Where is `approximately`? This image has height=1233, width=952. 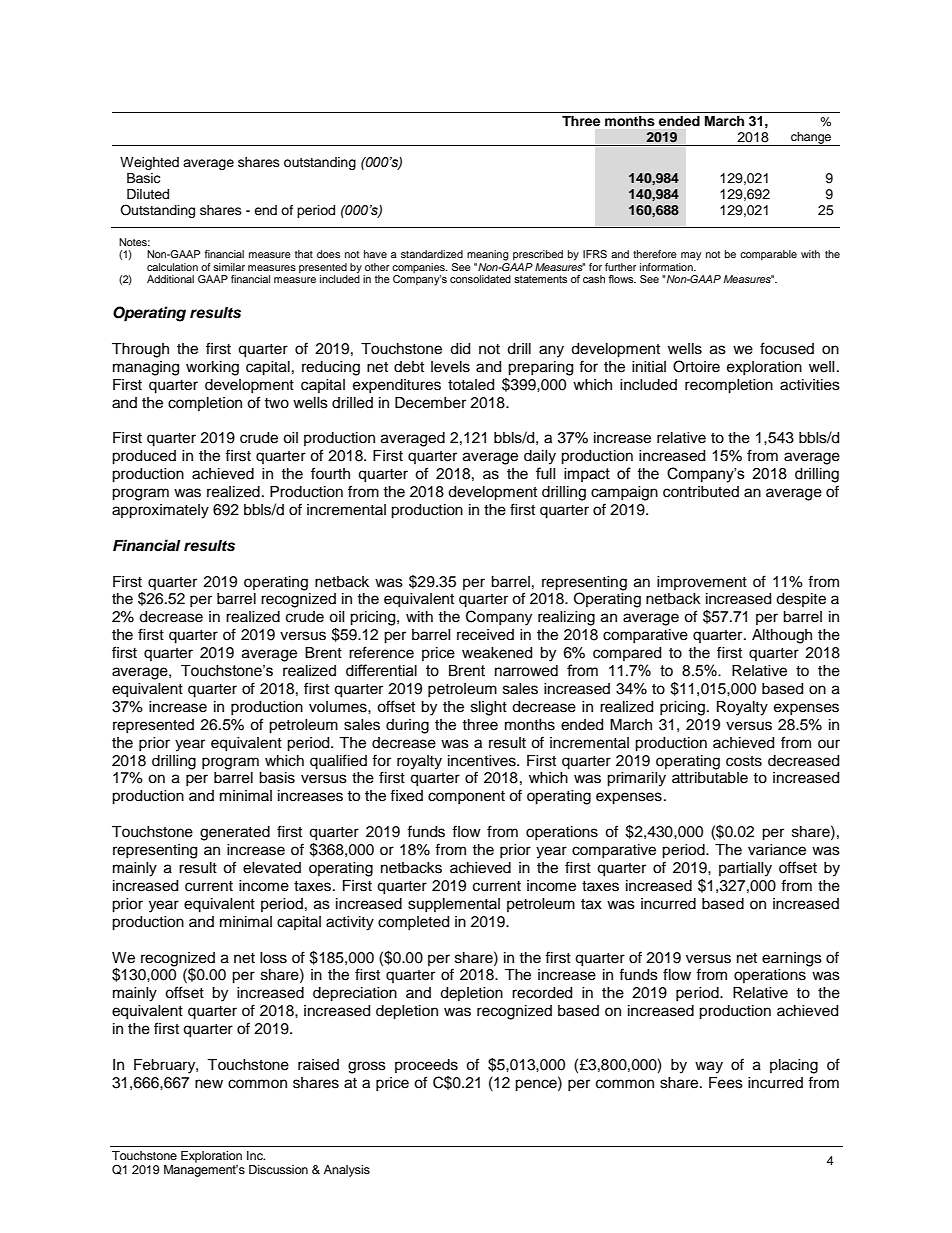
approximately is located at coordinates (160, 511).
